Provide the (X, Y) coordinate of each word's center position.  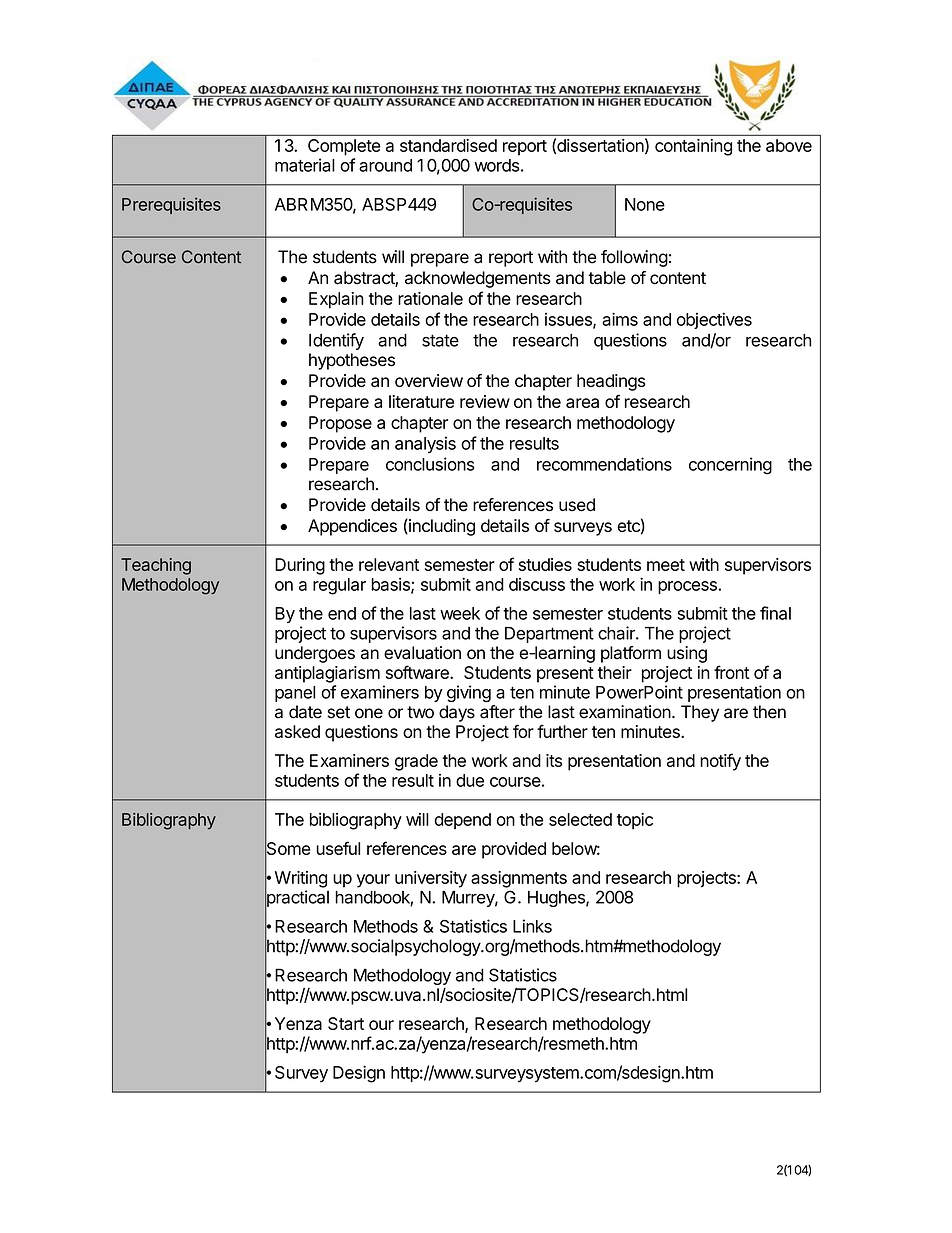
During (300, 566)
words (496, 165)
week (460, 613)
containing (693, 147)
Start (346, 1023)
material (305, 165)
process (688, 587)
